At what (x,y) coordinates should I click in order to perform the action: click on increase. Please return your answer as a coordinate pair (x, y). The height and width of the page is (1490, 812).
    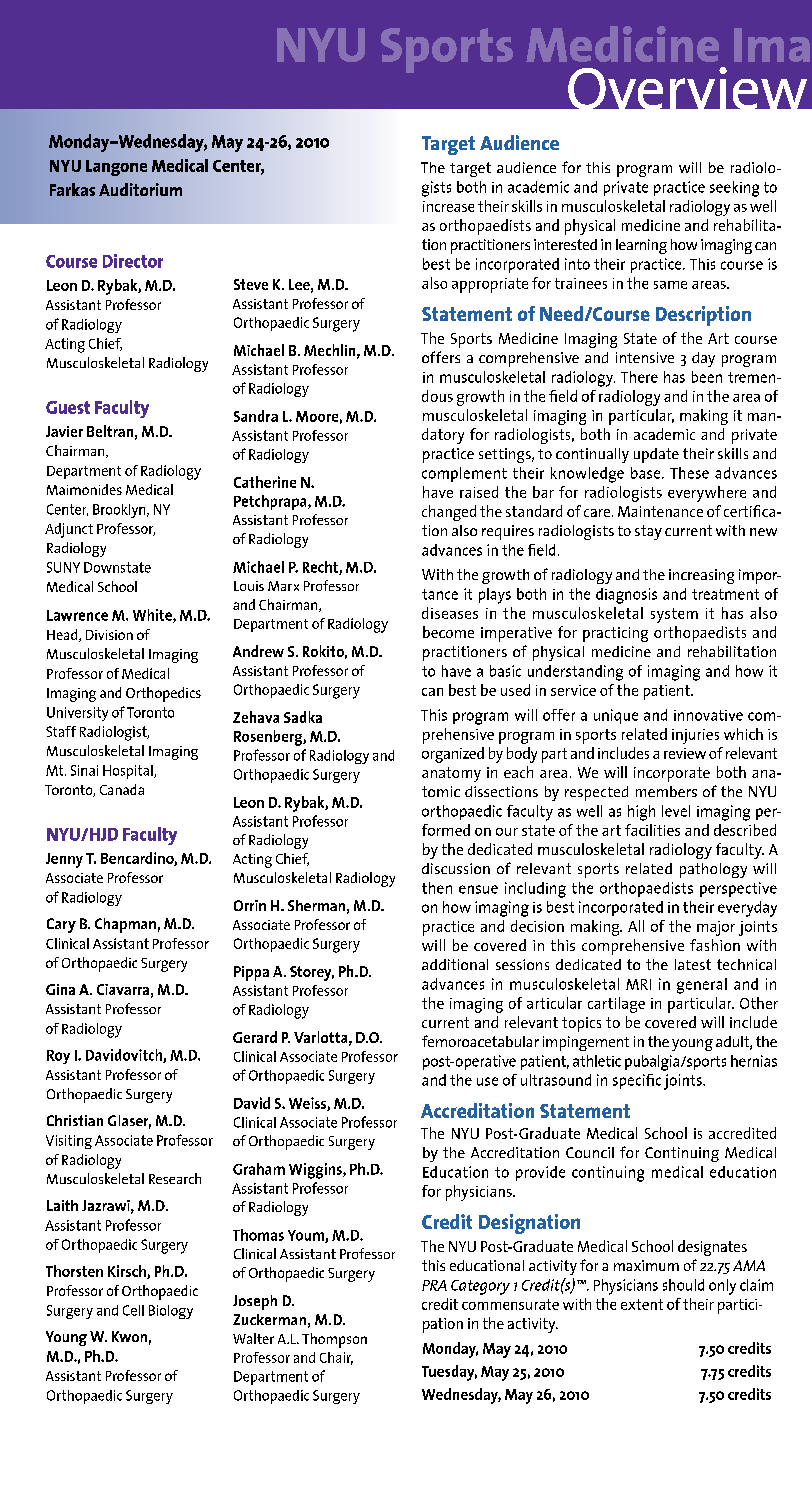
    Looking at the image, I should click on (448, 206).
